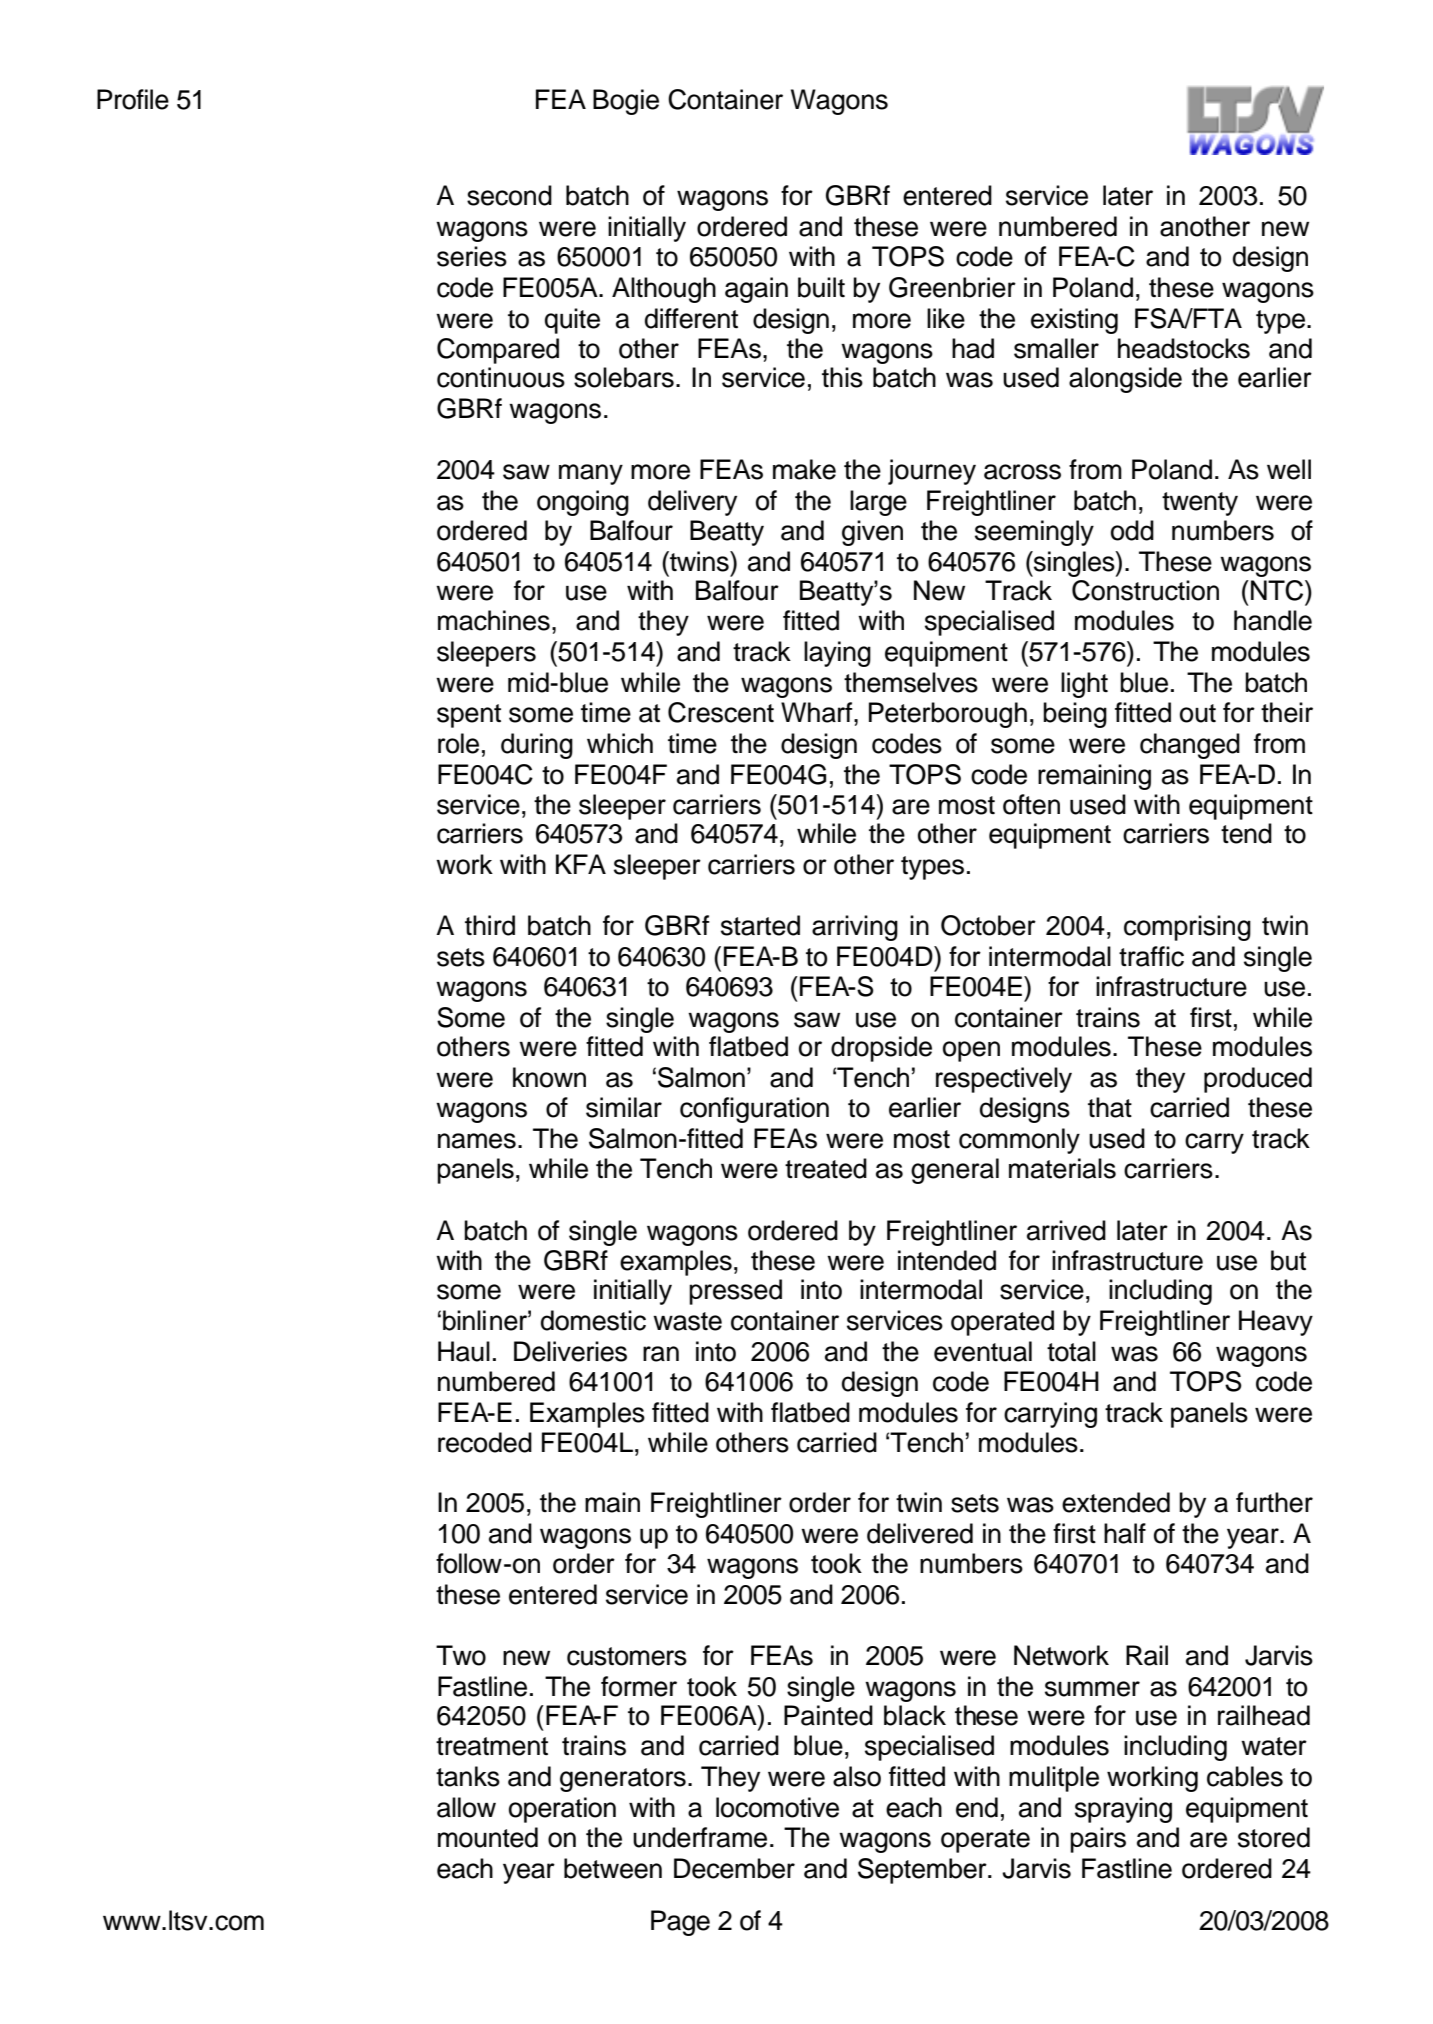 The image size is (1433, 2024). Describe the element at coordinates (490, 925) in the page. I see `third` at that location.
